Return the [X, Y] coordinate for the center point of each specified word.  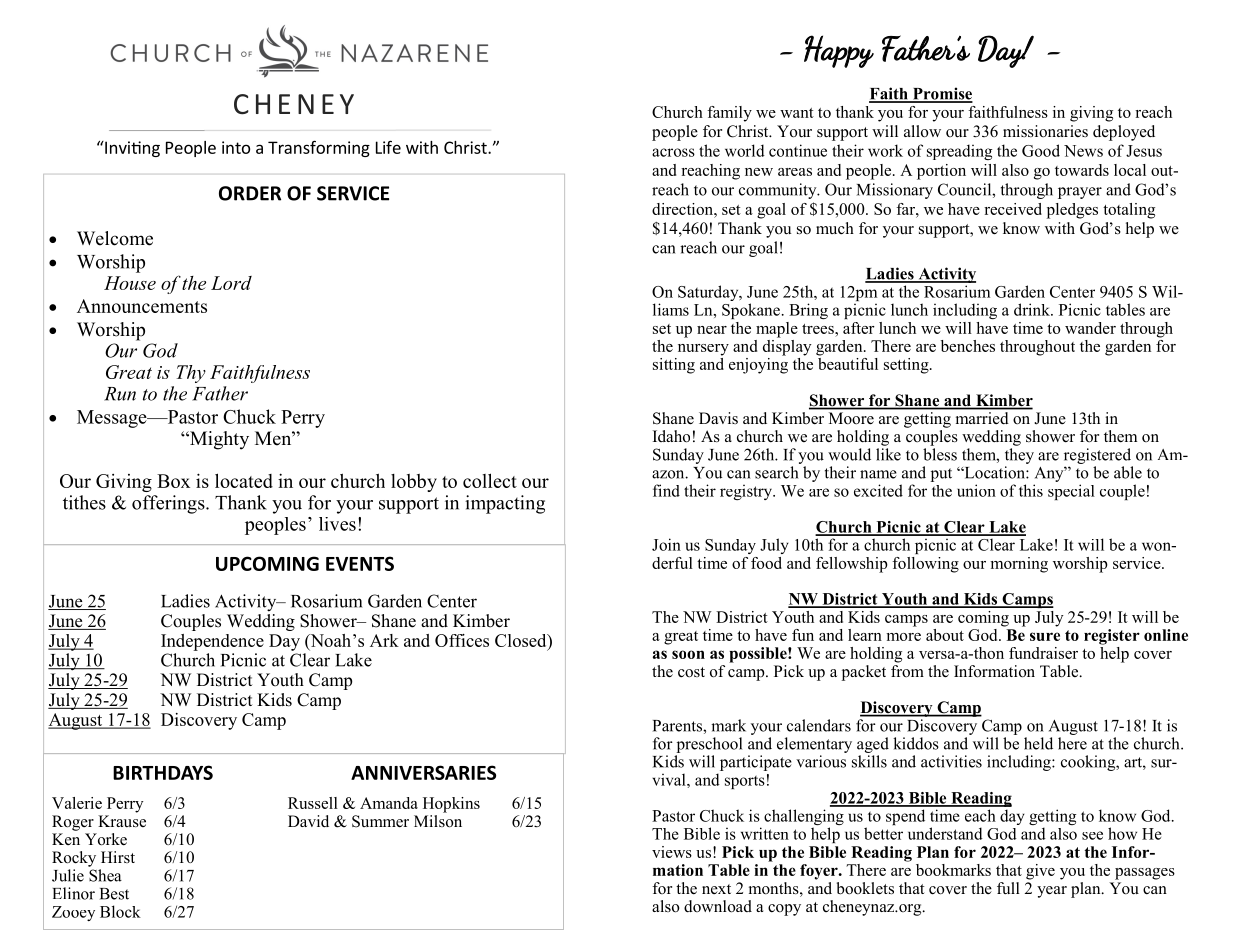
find [666, 490]
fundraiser [1043, 653]
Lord [231, 283]
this [1031, 490]
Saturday [709, 293]
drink [1033, 309]
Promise [941, 94]
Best [114, 894]
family [729, 114]
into [236, 147]
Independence [212, 642]
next [716, 889]
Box [173, 481]
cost [691, 672]
